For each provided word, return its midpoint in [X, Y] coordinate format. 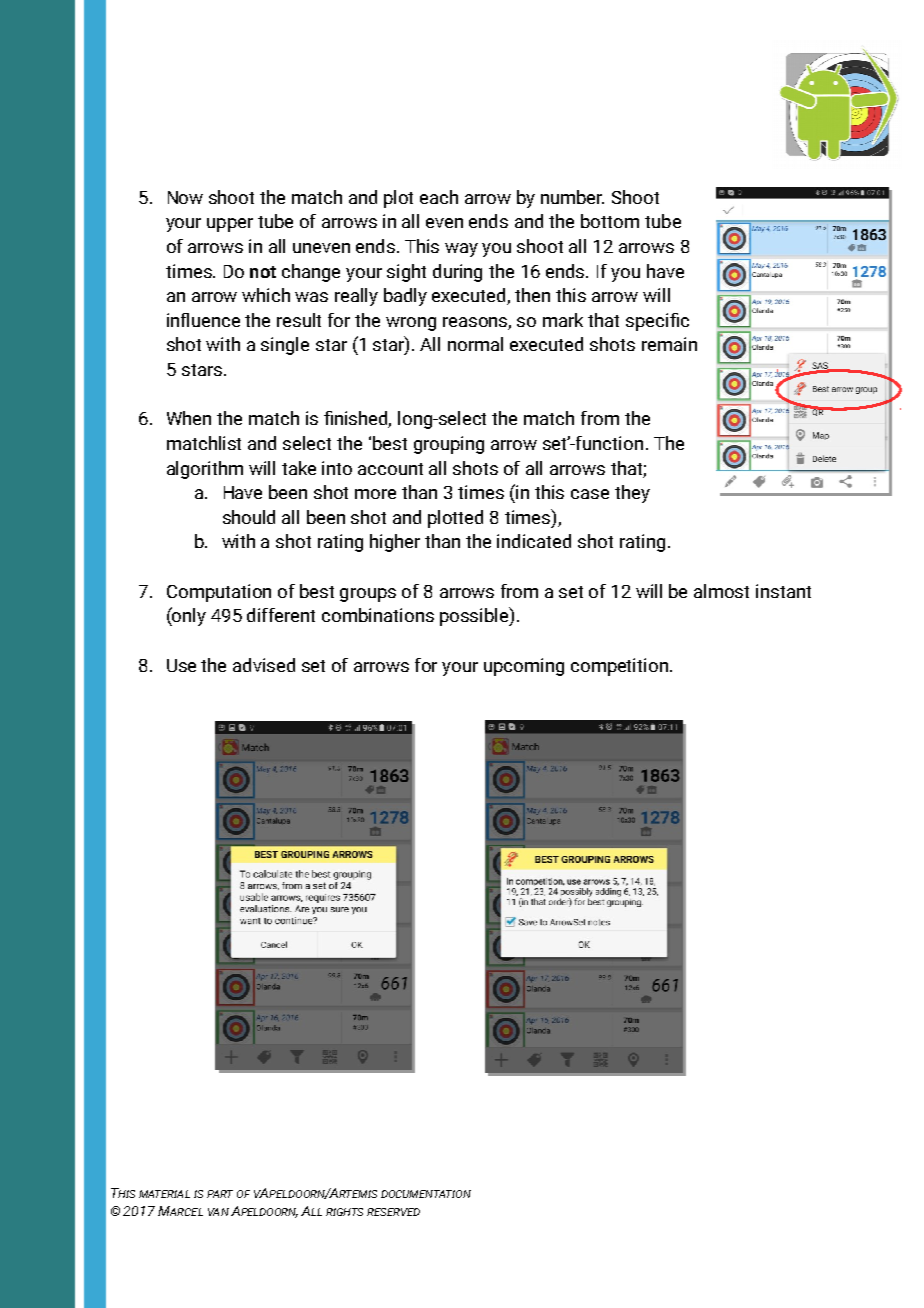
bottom [610, 221]
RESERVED [393, 1212]
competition [621, 667]
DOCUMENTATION [426, 1194]
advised [264, 665]
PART [220, 1194]
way [461, 250]
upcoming [524, 667]
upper [230, 225]
